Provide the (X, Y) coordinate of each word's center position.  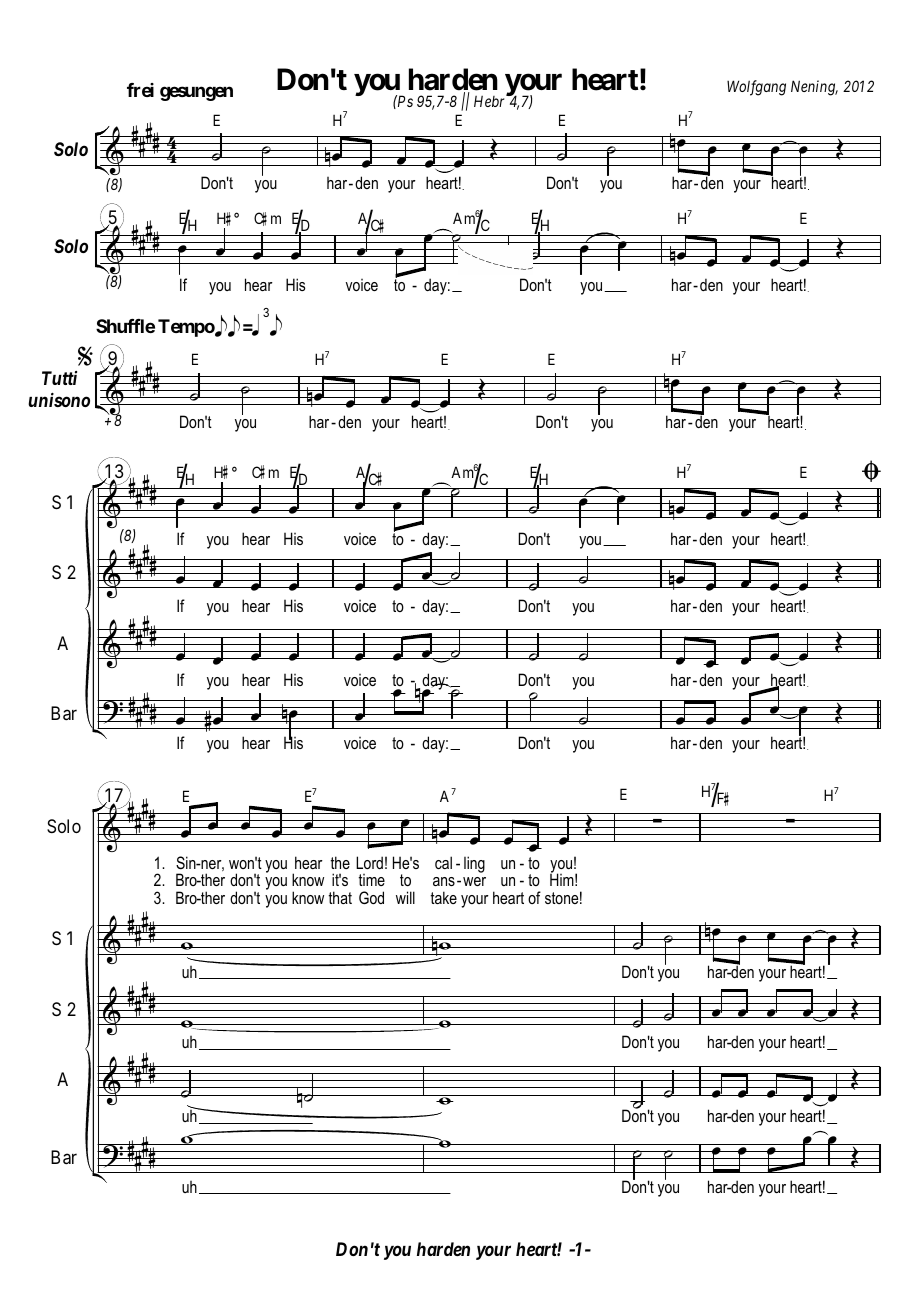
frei (140, 90)
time (371, 880)
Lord (369, 862)
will (405, 897)
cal (443, 862)
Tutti (59, 378)
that (340, 897)
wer (474, 881)
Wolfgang (756, 88)
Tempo (187, 328)
